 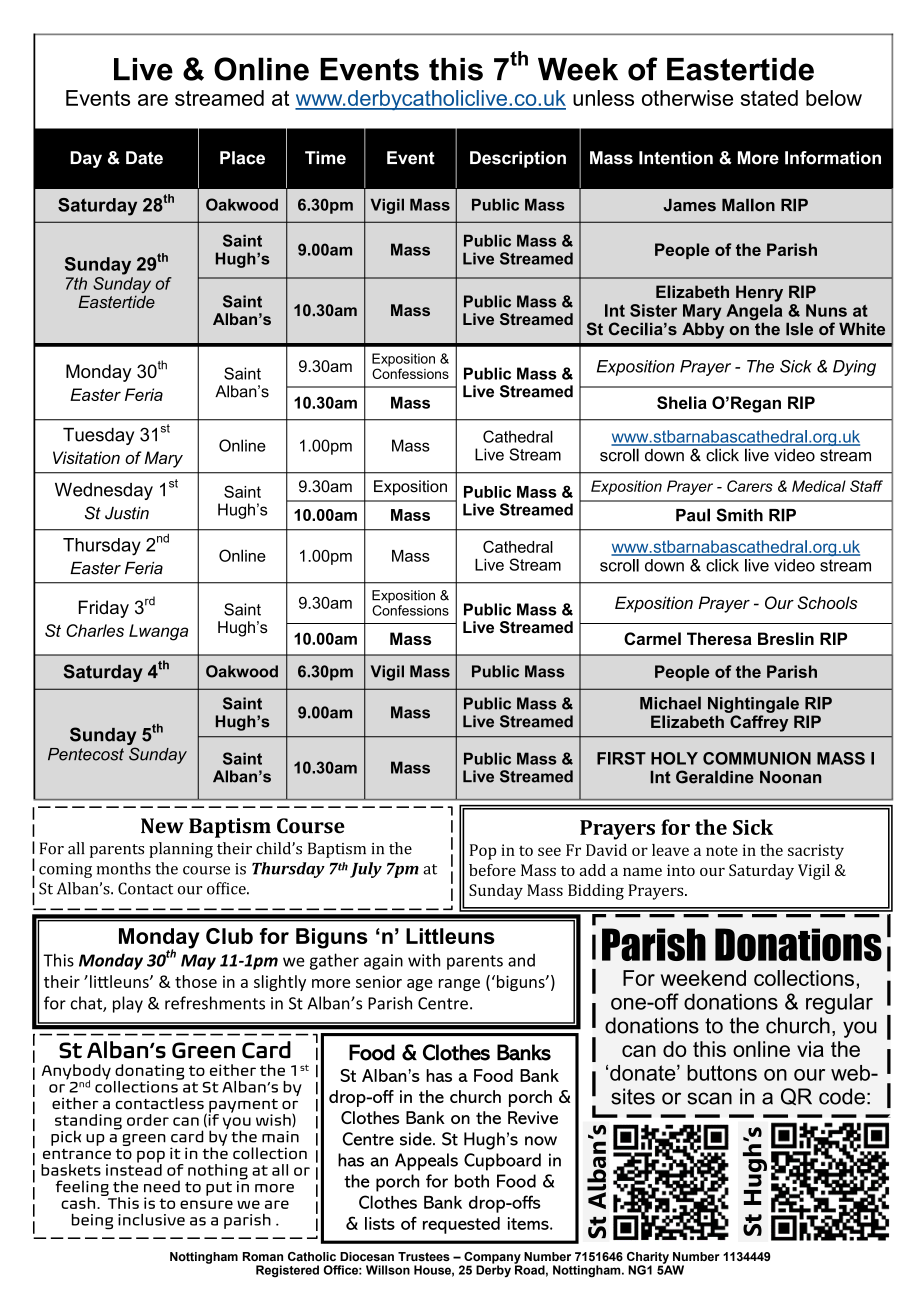 I want to click on Carmel, so click(x=652, y=638).
